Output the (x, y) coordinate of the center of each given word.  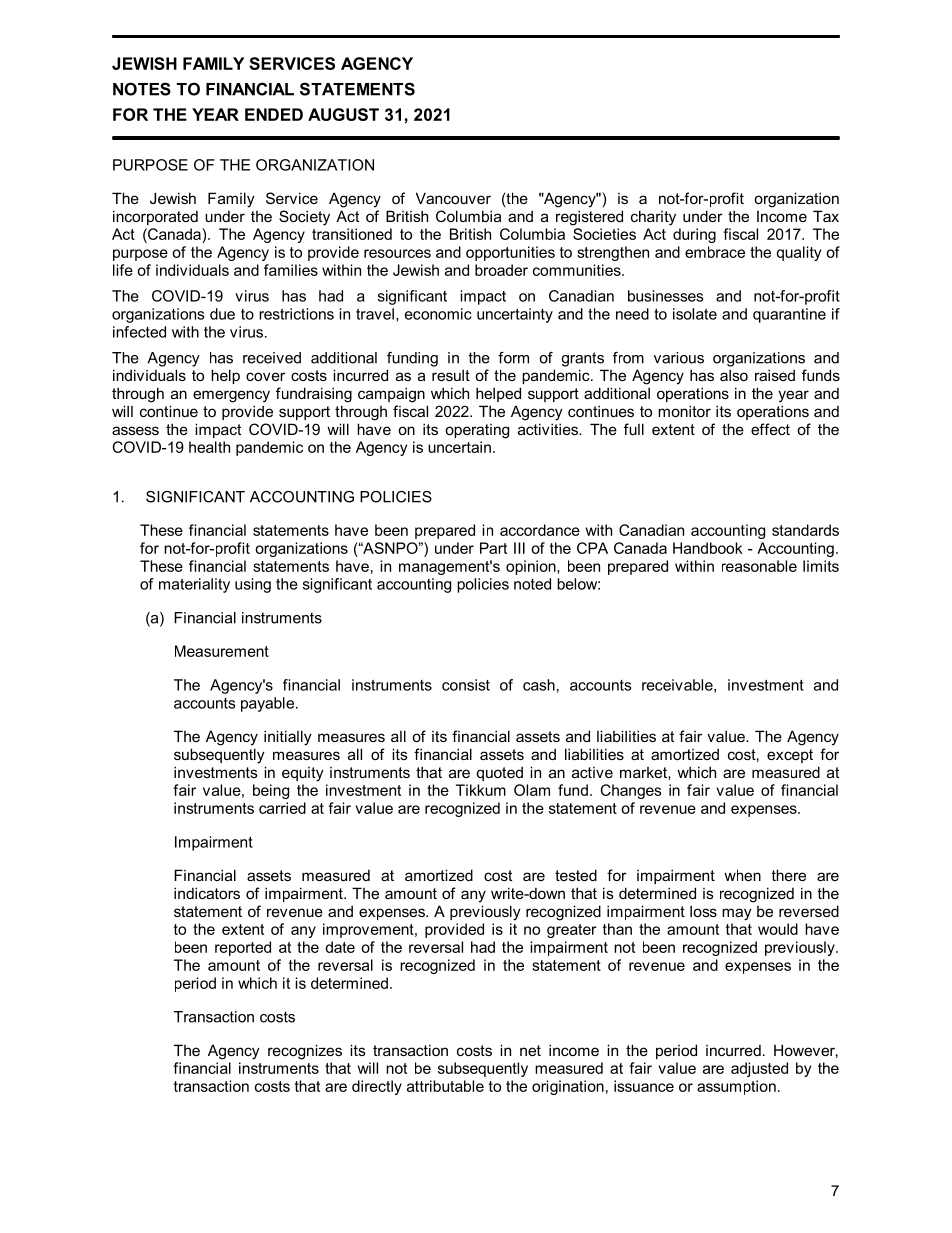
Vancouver (453, 198)
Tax (826, 216)
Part (493, 548)
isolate (695, 314)
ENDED (274, 114)
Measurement (222, 651)
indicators (207, 893)
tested (576, 875)
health (209, 447)
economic (438, 314)
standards (805, 530)
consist (466, 685)
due (222, 314)
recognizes (305, 1052)
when (742, 875)
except (790, 756)
